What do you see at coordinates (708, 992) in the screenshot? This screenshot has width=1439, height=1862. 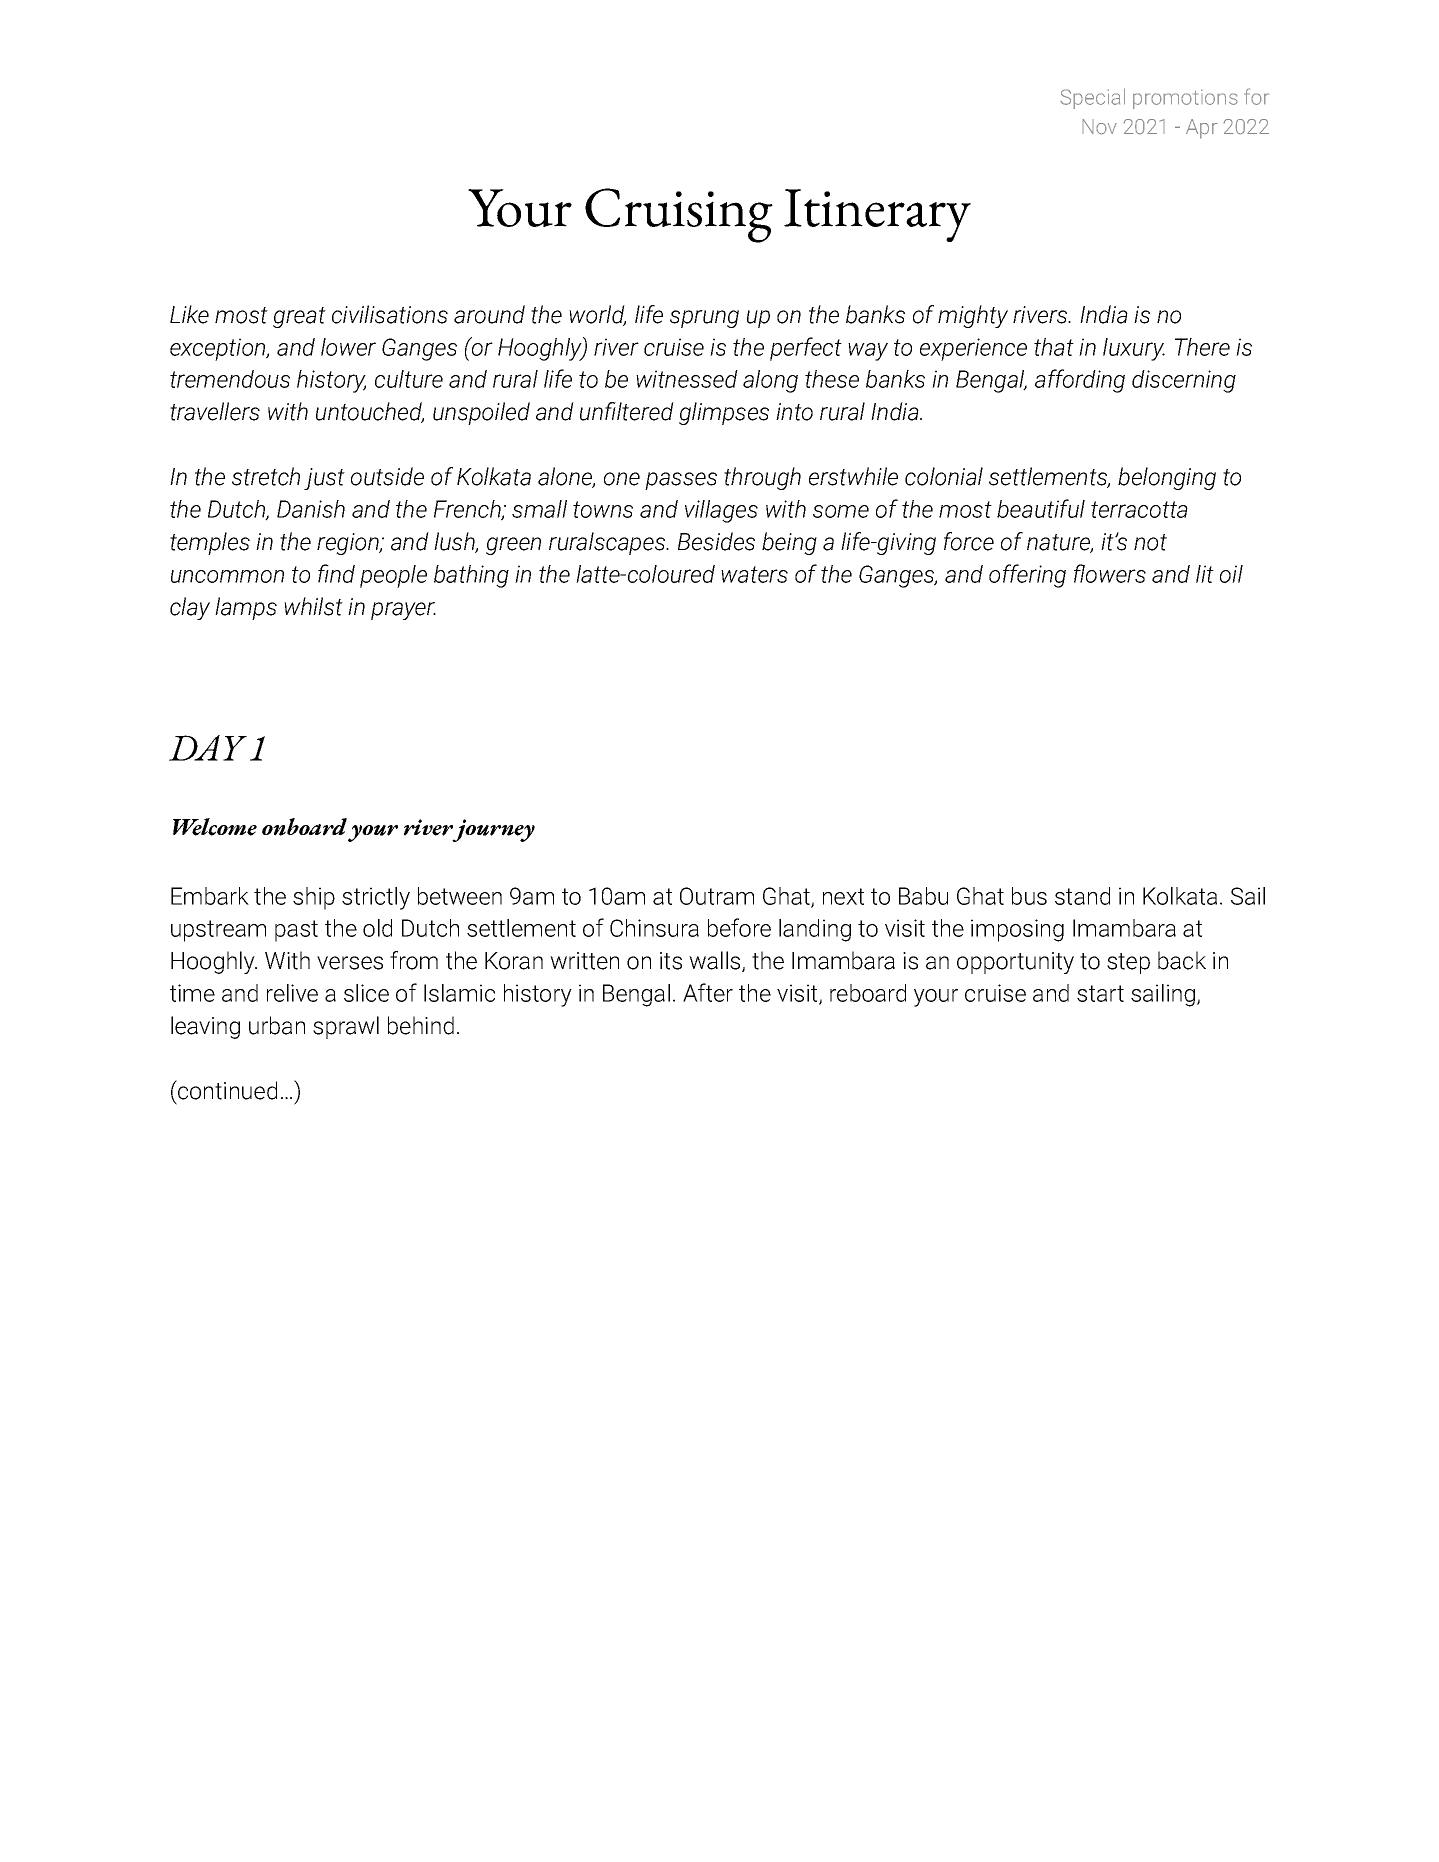 I see `After` at bounding box center [708, 992].
